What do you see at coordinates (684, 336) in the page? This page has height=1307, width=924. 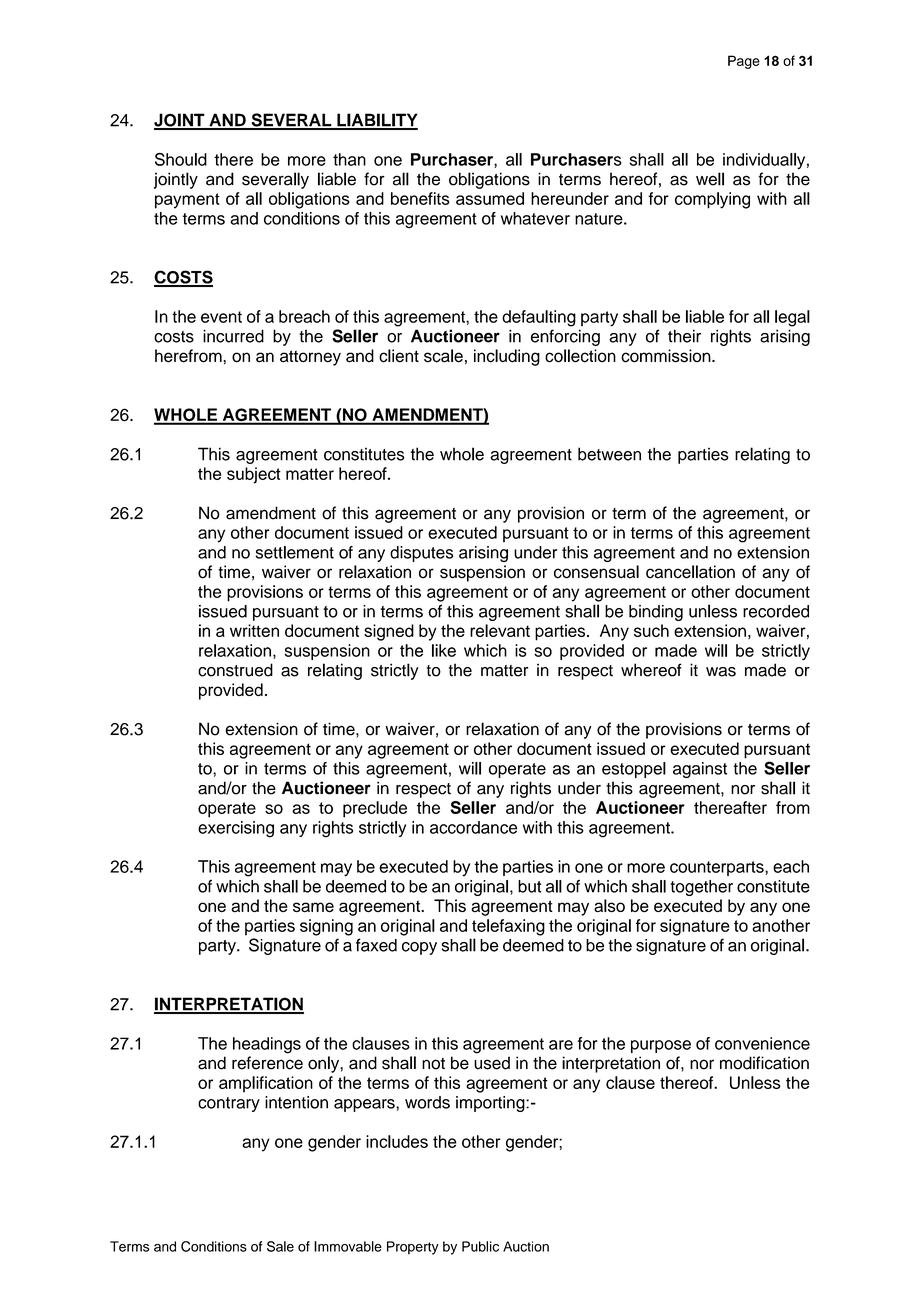 I see `their` at bounding box center [684, 336].
